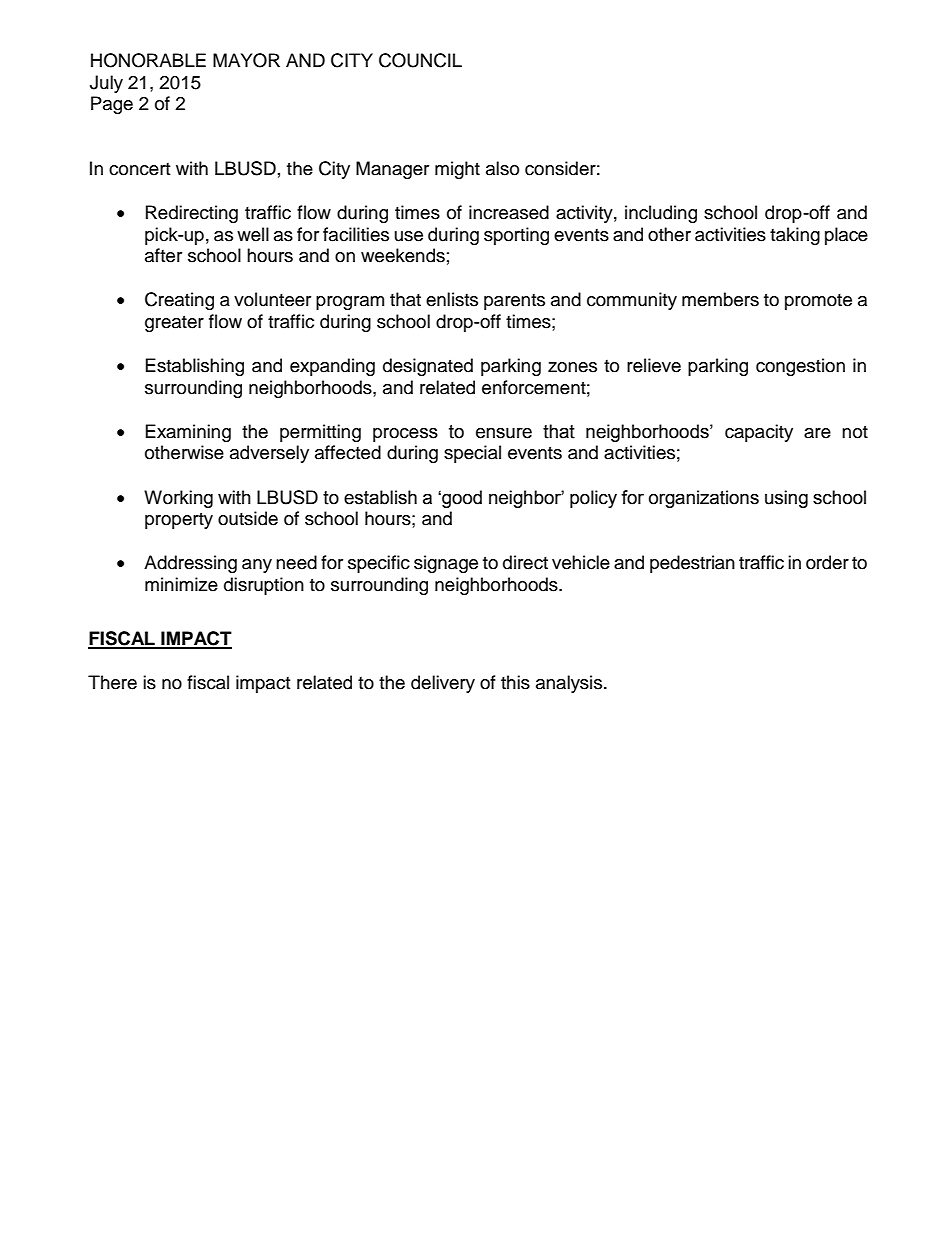 This page has width=952, height=1233. I want to click on enlists, so click(452, 299).
